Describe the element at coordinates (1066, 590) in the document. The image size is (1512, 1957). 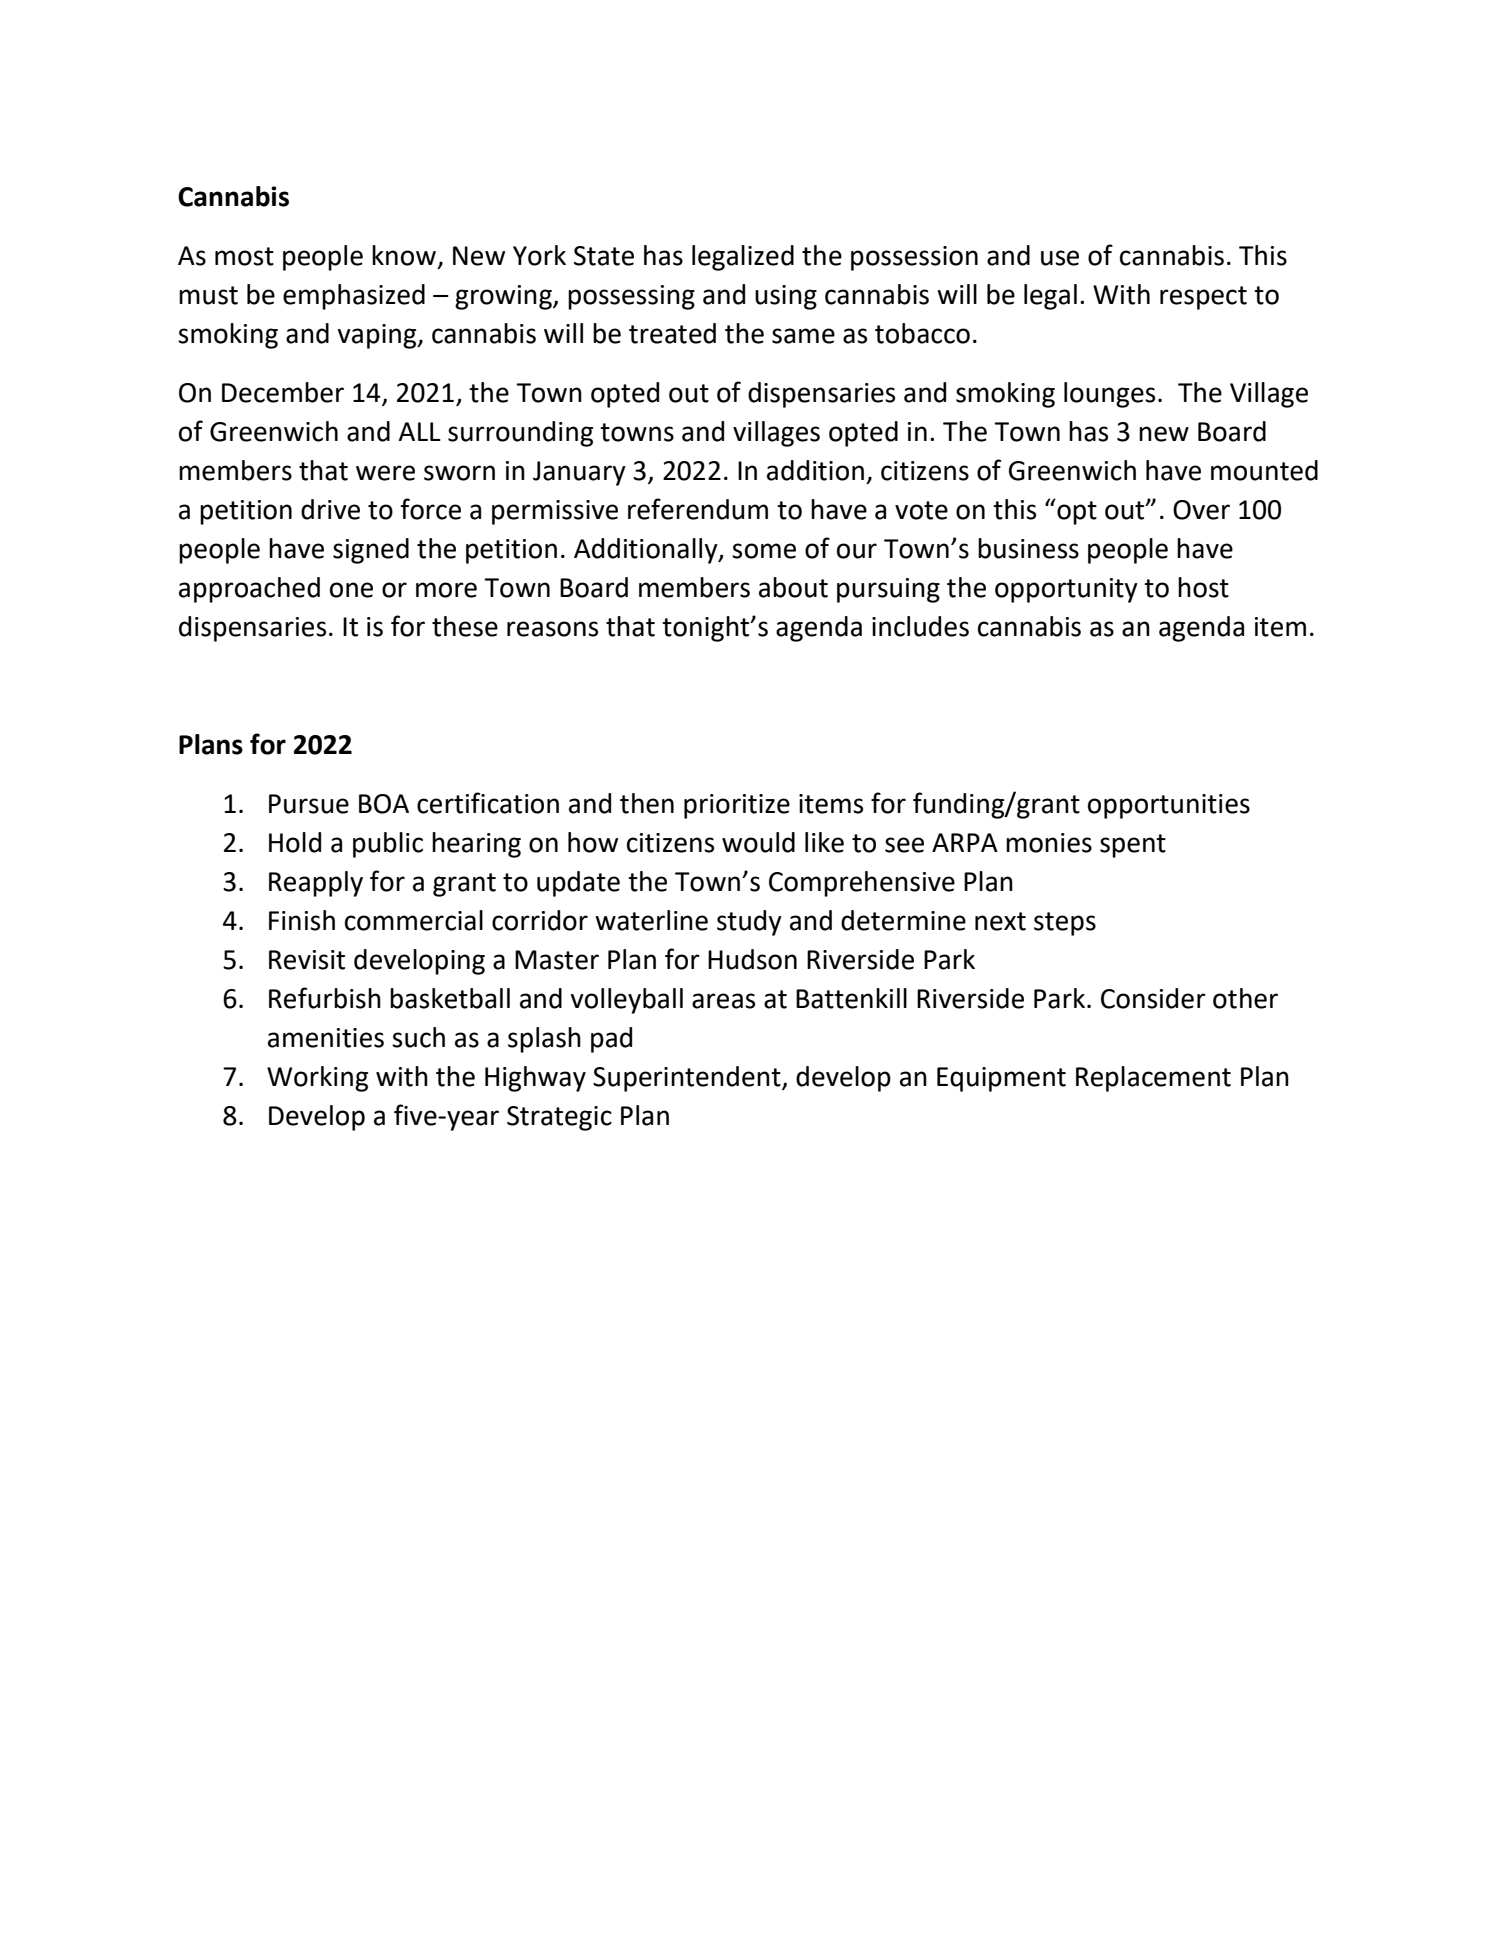
I see `opportunity` at that location.
